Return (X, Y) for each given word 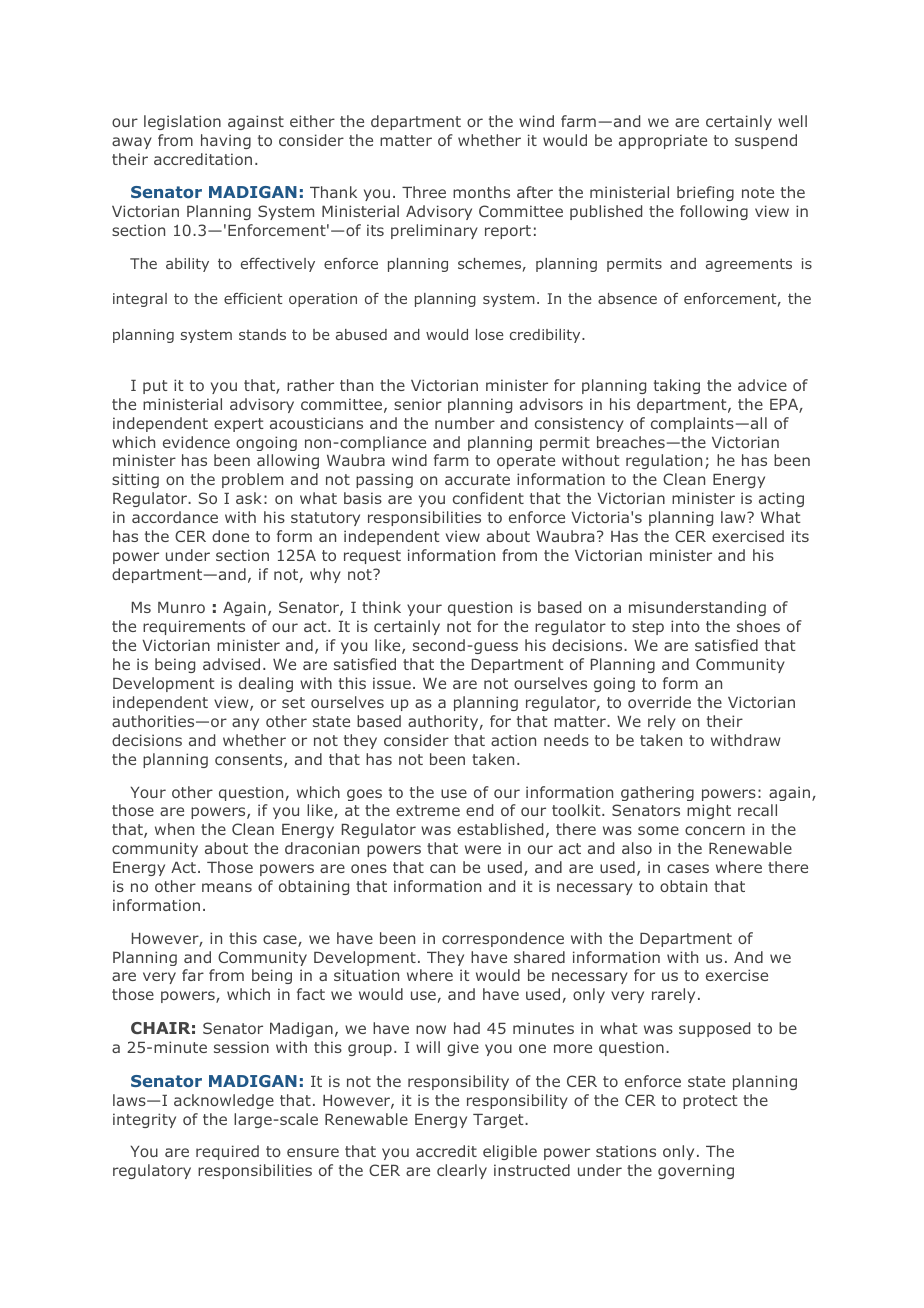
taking (677, 386)
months (481, 192)
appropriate (663, 141)
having (226, 141)
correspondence (503, 939)
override (659, 702)
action (513, 740)
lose (490, 334)
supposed (714, 1029)
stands (262, 334)
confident (488, 498)
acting (781, 499)
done (230, 536)
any (245, 724)
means (227, 887)
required (227, 1152)
